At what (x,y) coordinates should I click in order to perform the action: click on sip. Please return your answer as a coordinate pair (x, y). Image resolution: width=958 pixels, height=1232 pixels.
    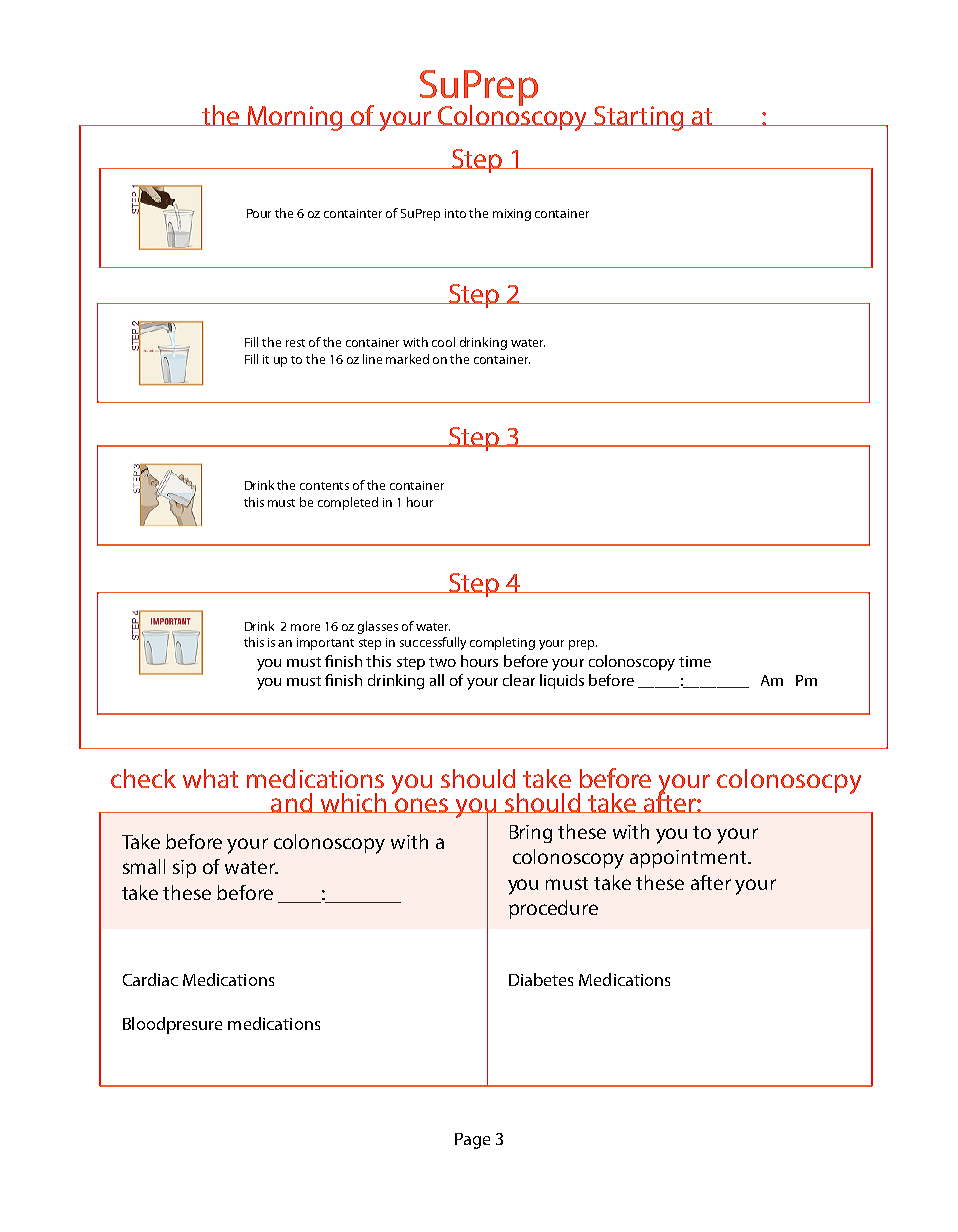
    Looking at the image, I should click on (184, 869).
